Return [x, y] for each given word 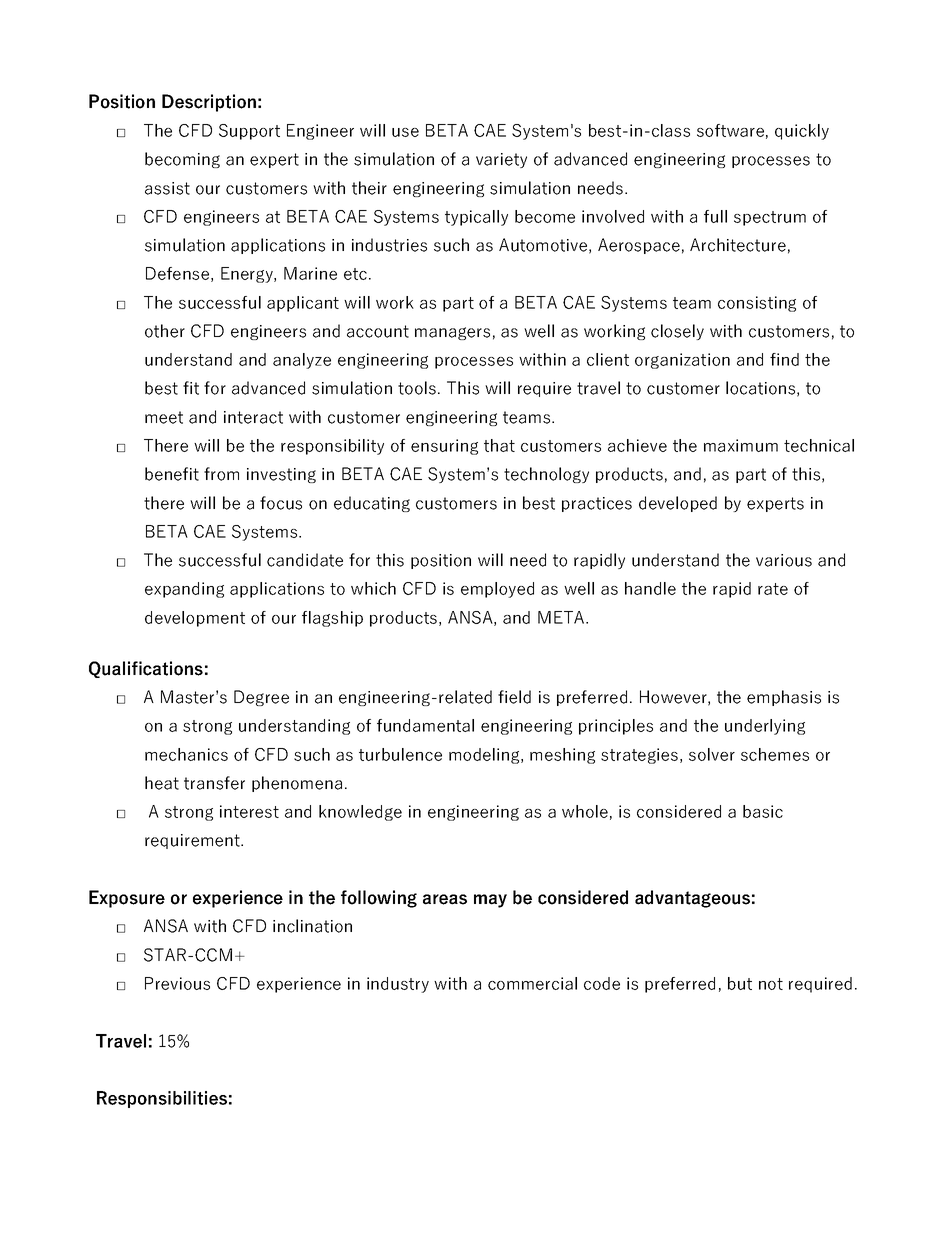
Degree [261, 698]
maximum [741, 445]
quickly [802, 132]
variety [501, 160]
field [514, 697]
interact [253, 417]
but [740, 983]
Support [249, 132]
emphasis [784, 698]
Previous [177, 983]
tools [417, 388]
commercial [532, 983]
